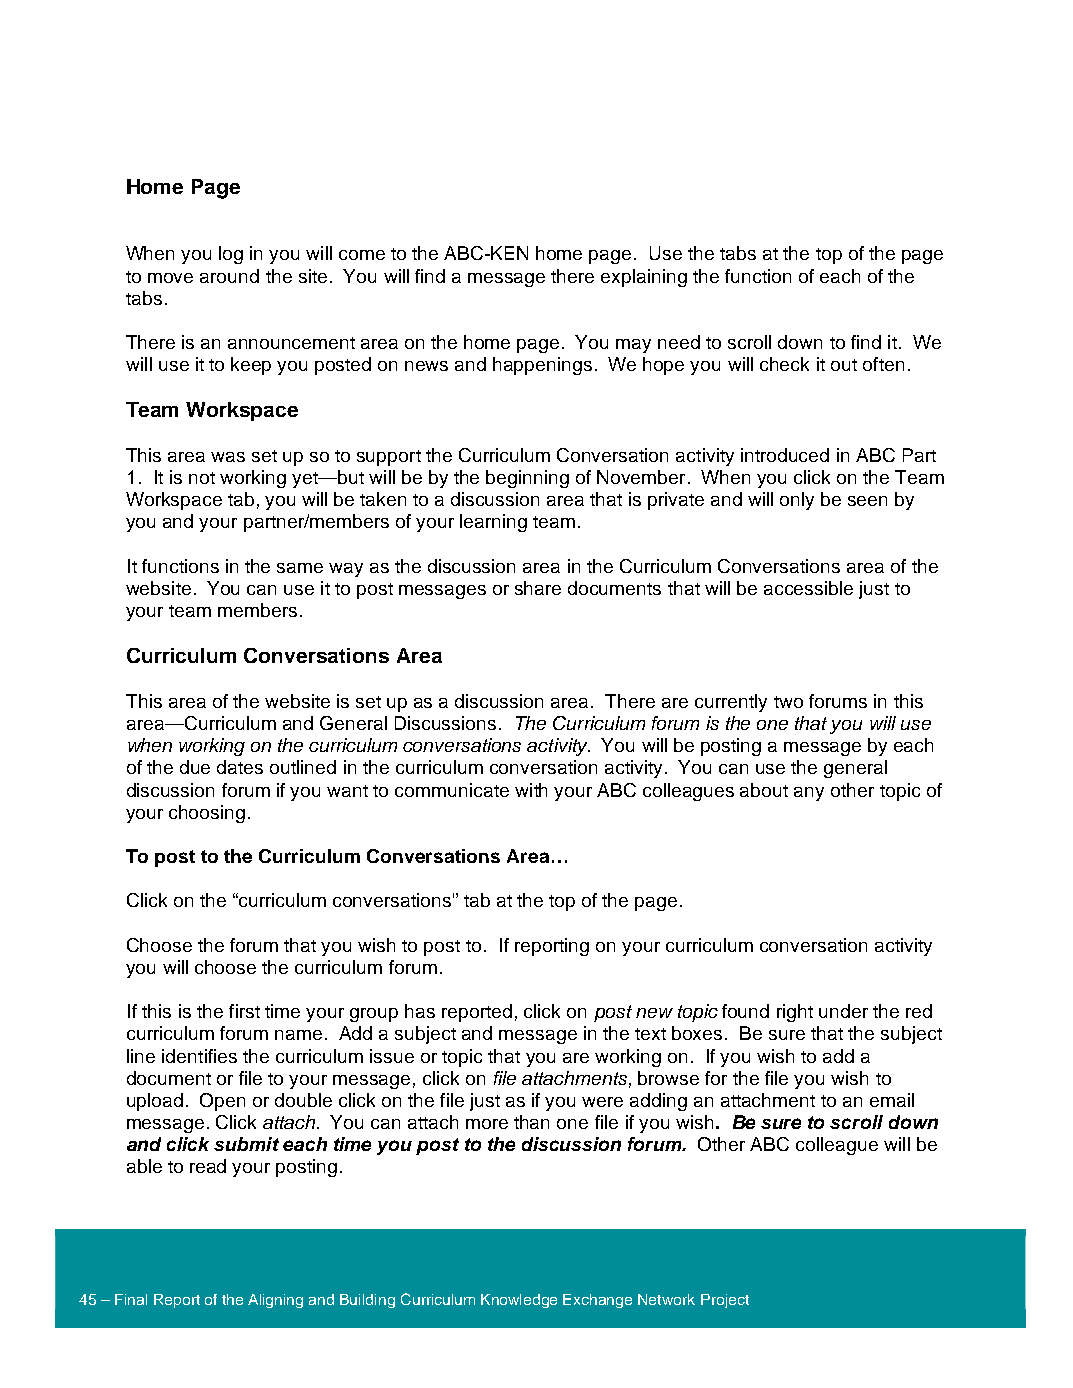  Describe the element at coordinates (420, 1011) in the image. I see `has` at that location.
